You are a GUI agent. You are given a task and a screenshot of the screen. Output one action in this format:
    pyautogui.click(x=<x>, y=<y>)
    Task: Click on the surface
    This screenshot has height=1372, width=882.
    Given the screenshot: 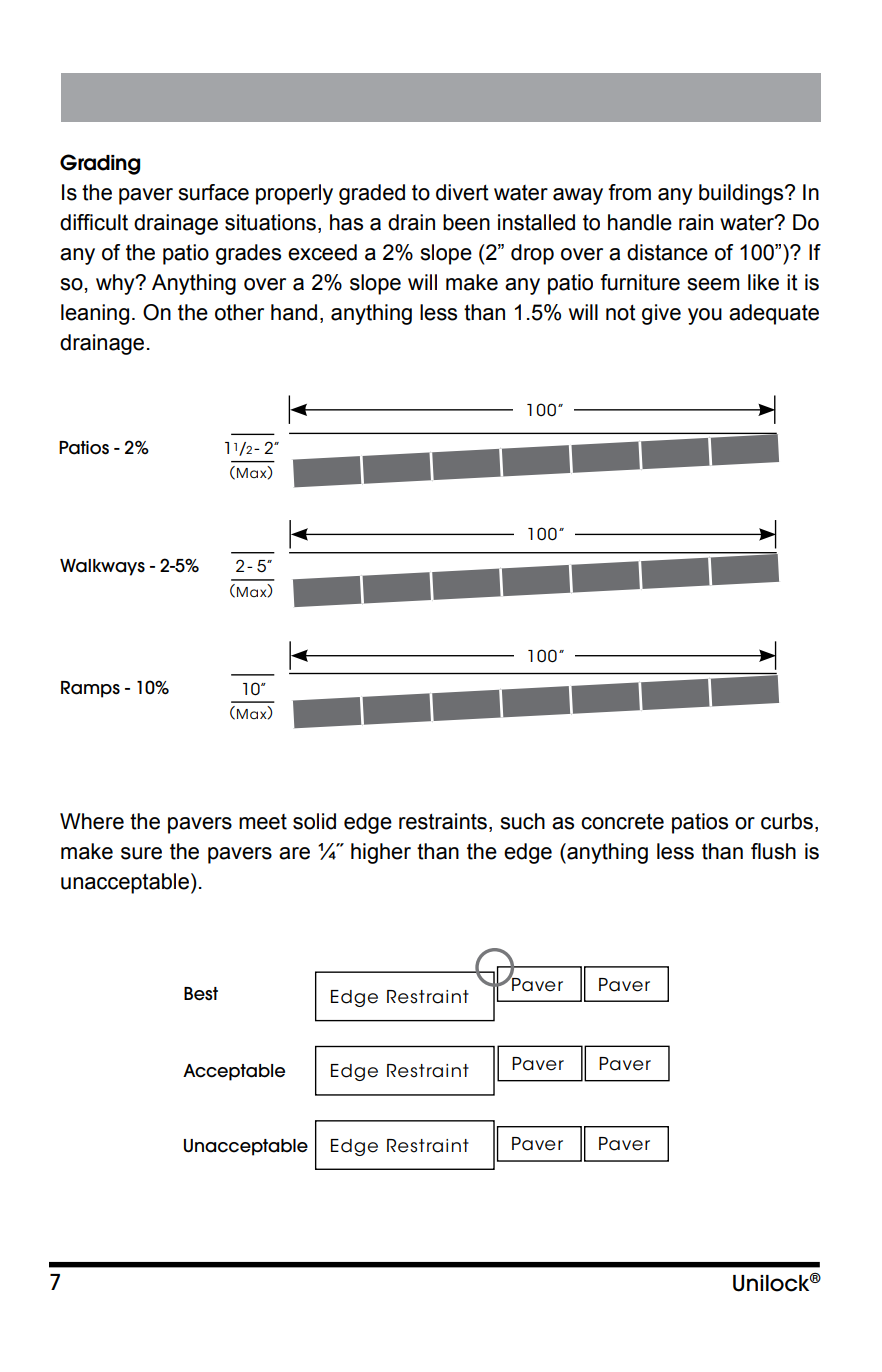 What is the action you would take?
    pyautogui.click(x=213, y=192)
